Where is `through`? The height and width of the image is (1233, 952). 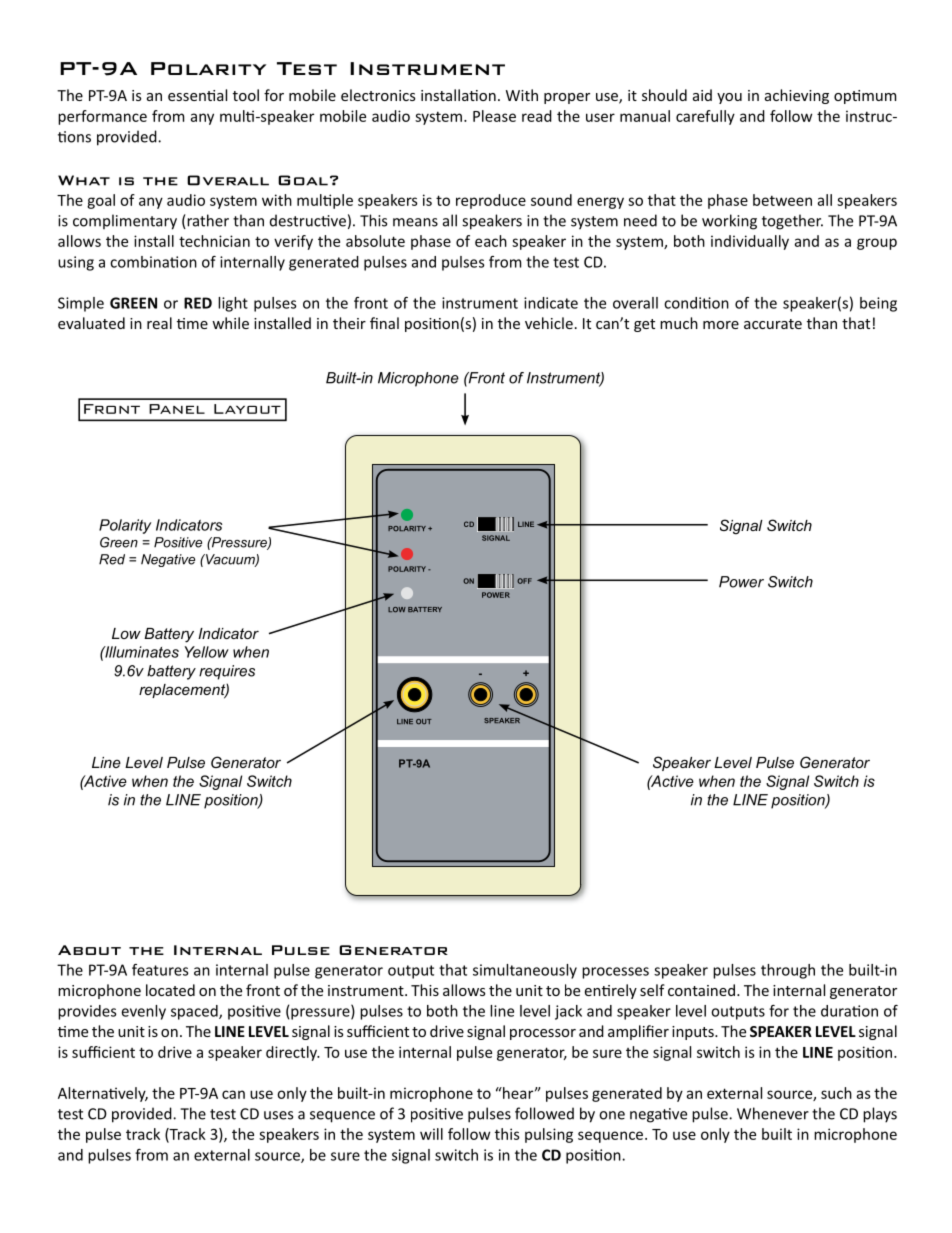
through is located at coordinates (788, 971).
